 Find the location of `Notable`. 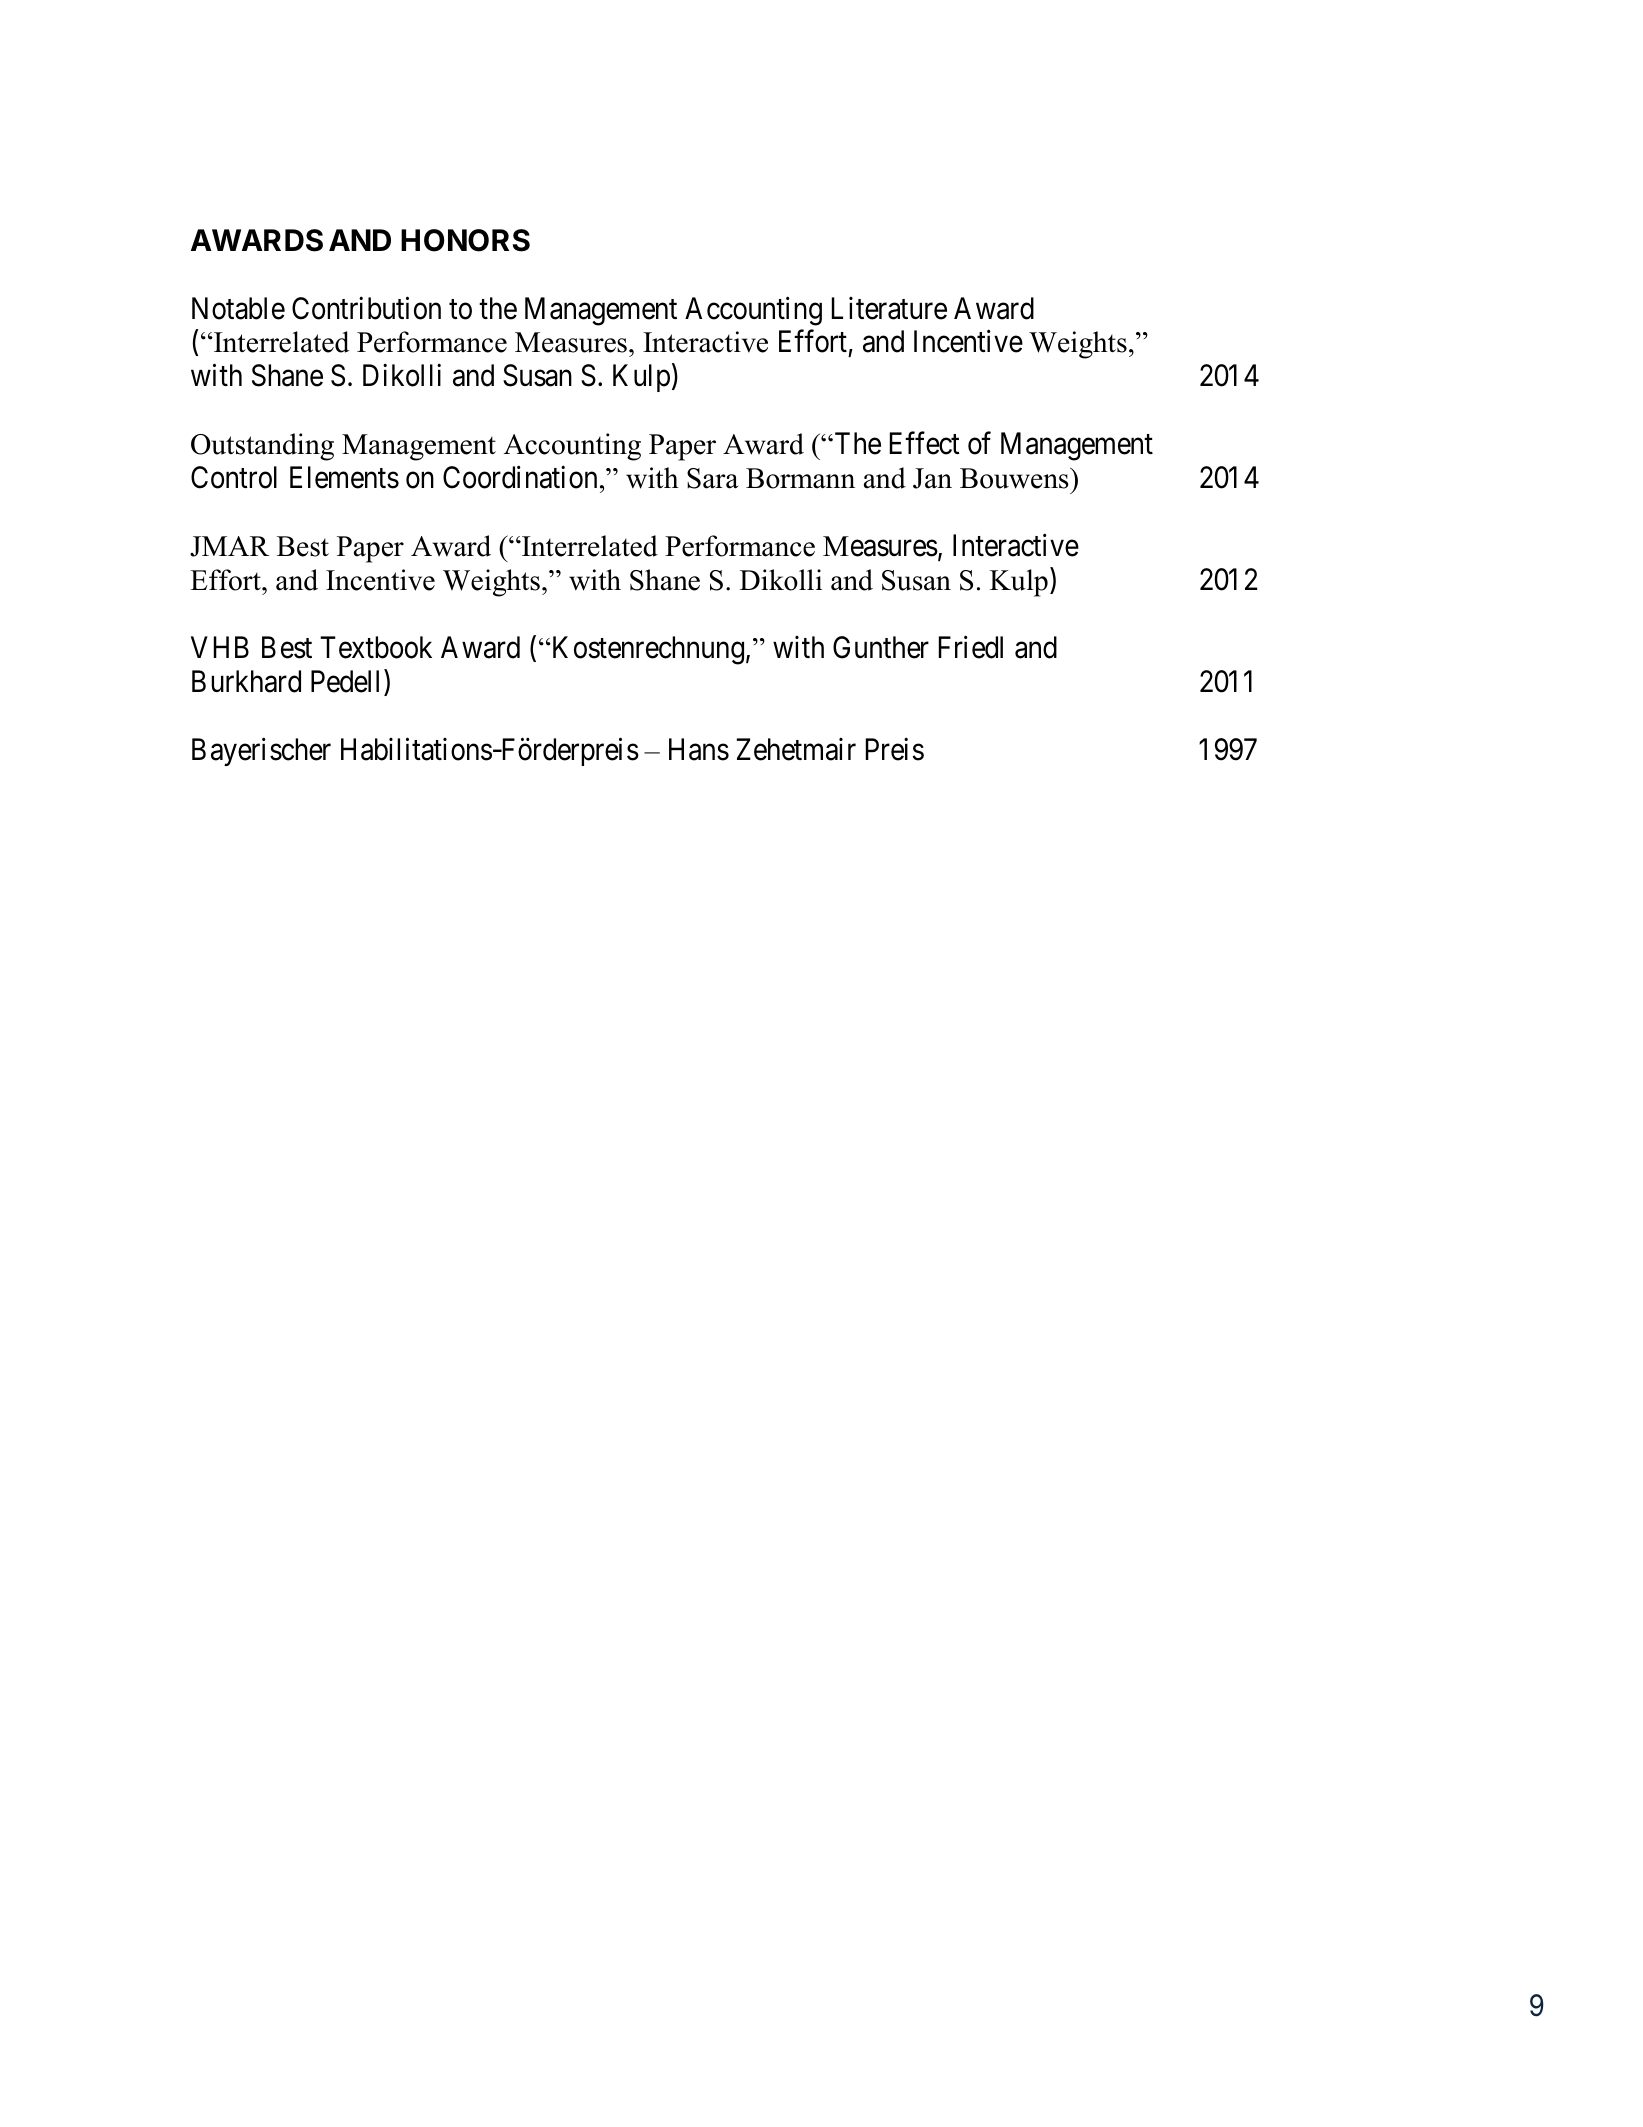

Notable is located at coordinates (238, 308).
